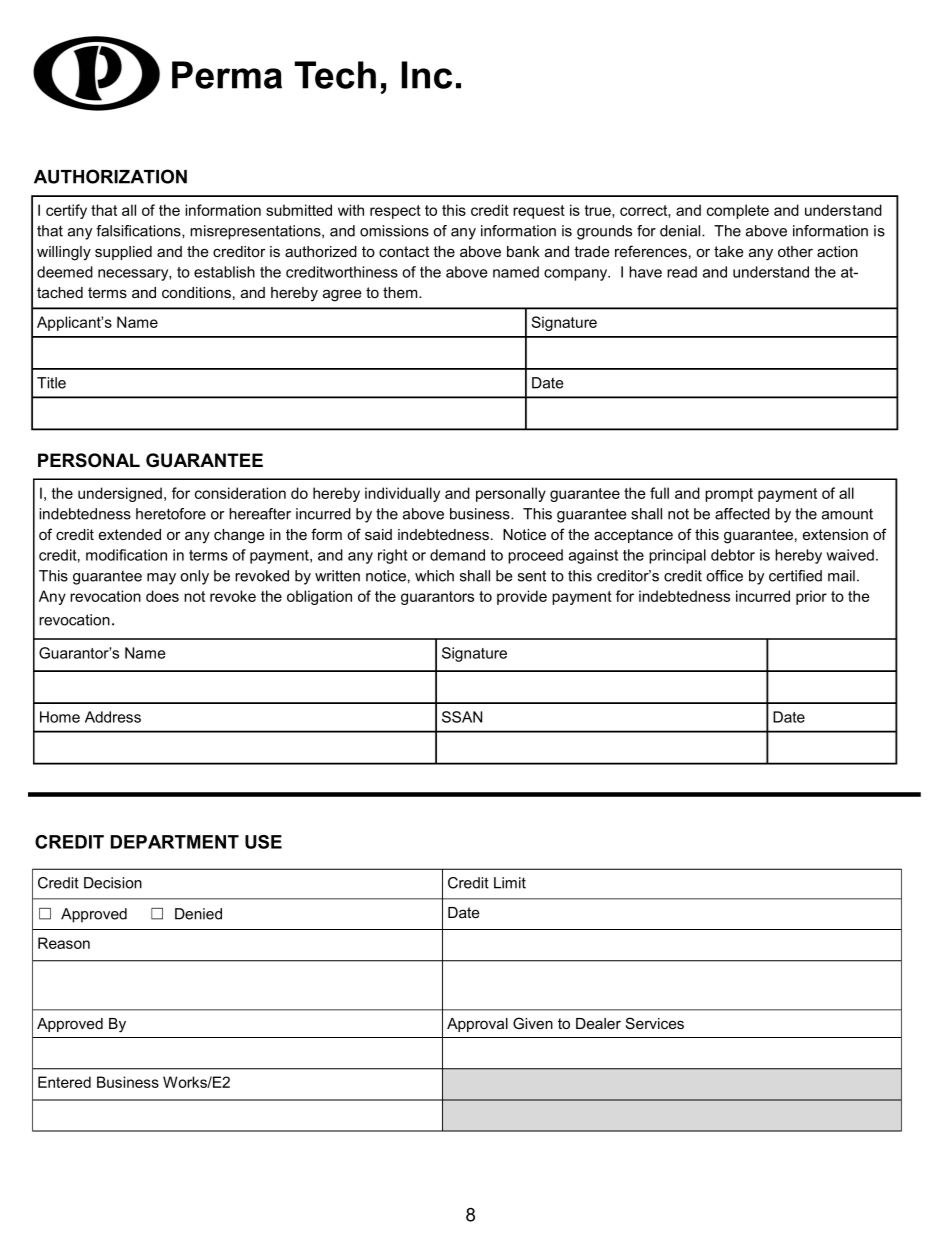 This screenshot has width=952, height=1233. Describe the element at coordinates (655, 1023) in the screenshot. I see `Services` at that location.
